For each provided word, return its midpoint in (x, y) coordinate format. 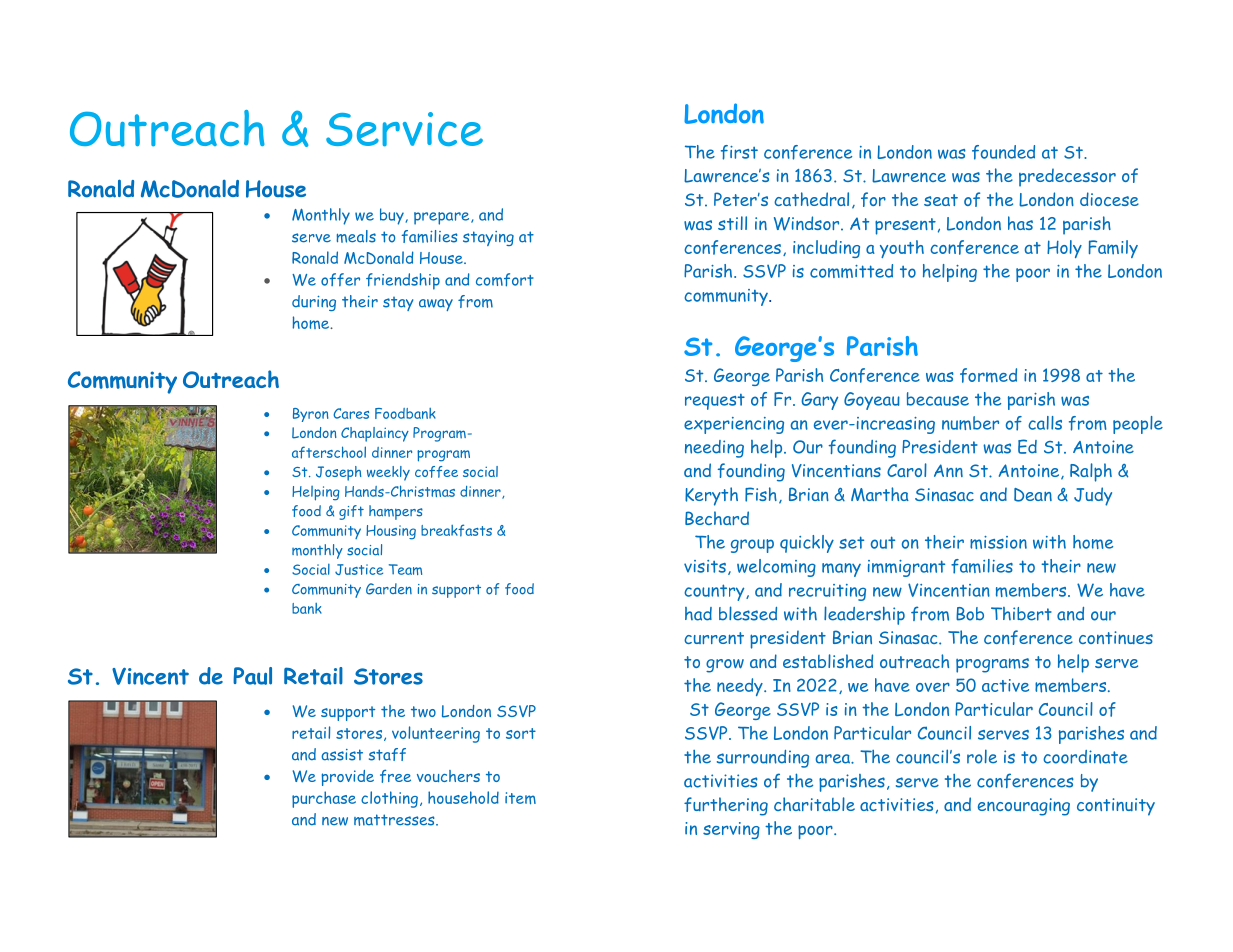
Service (404, 129)
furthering (726, 806)
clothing (389, 799)
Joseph (338, 473)
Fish (761, 494)
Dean (1033, 495)
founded (1003, 152)
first (739, 152)
